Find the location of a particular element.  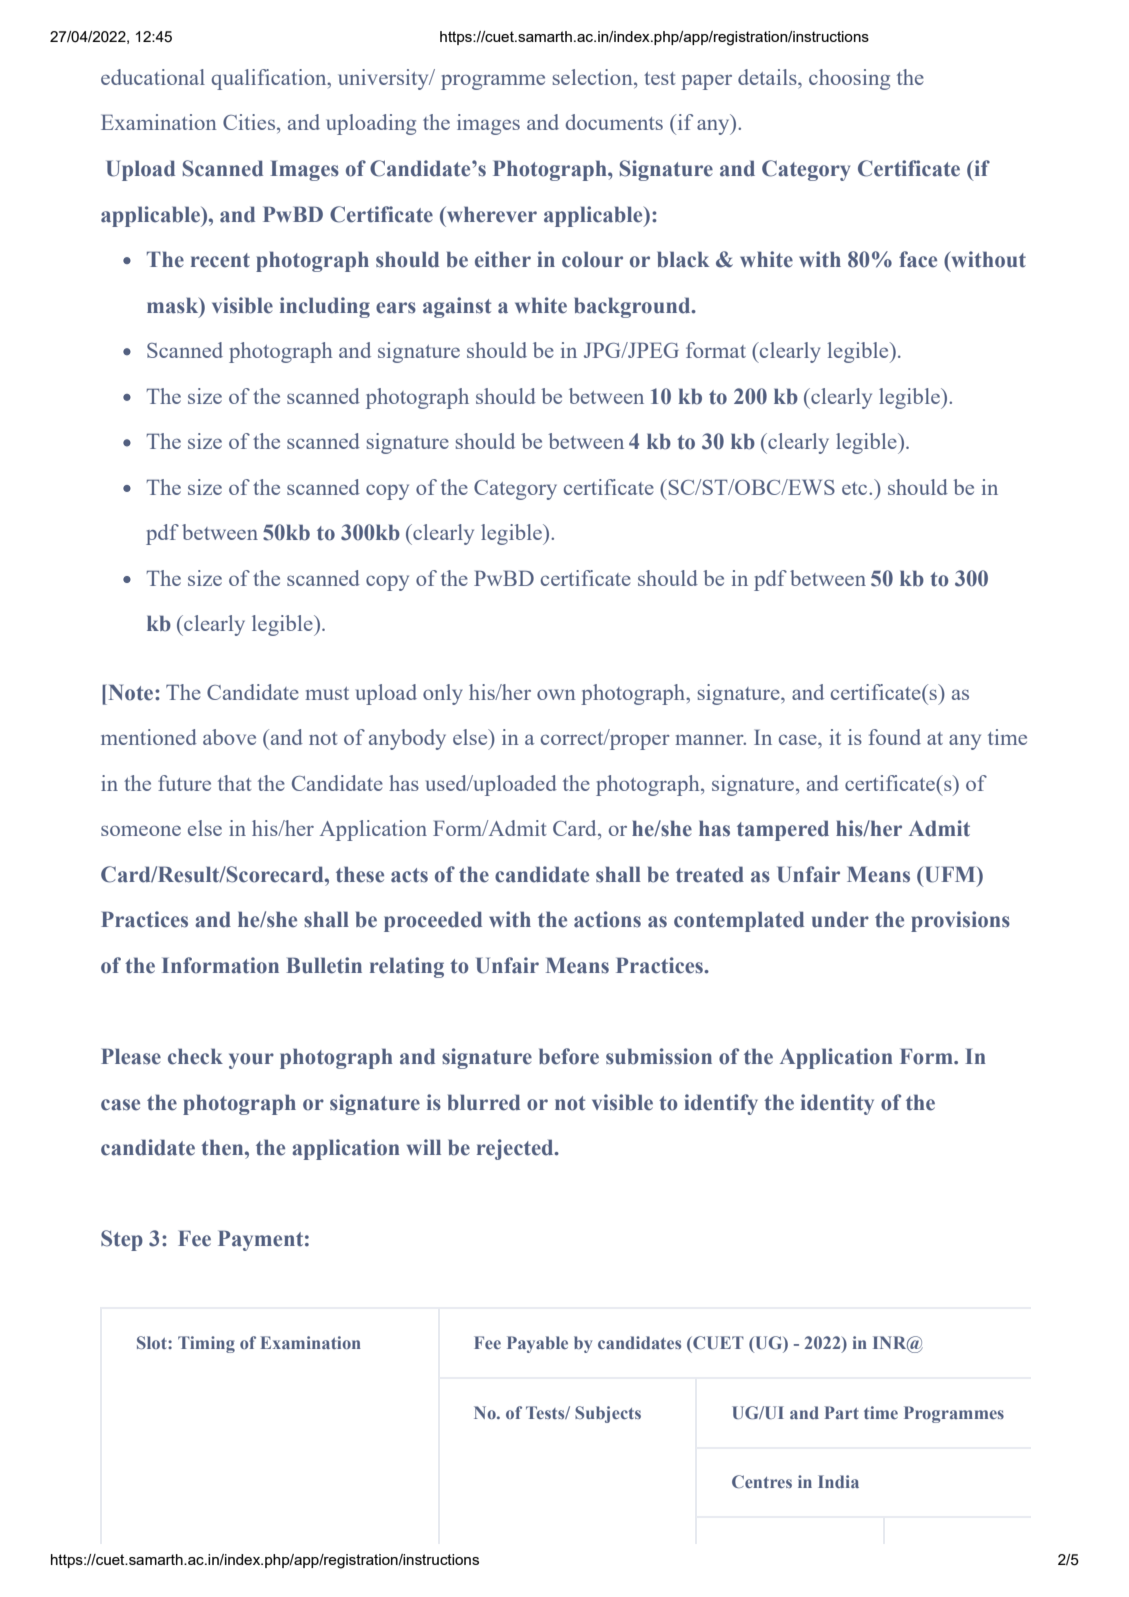

found is located at coordinates (895, 737).
